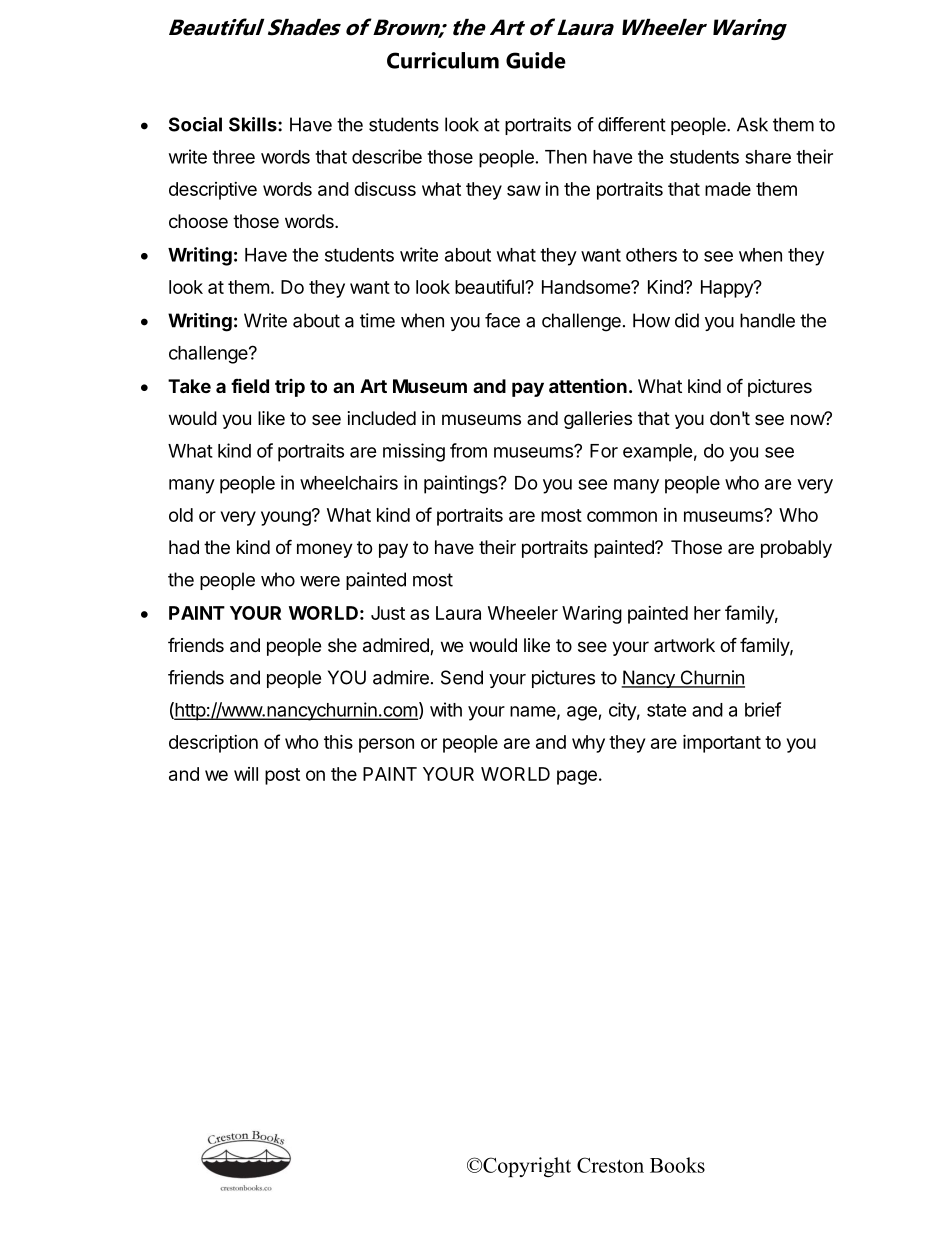 The image size is (952, 1233). Describe the element at coordinates (722, 743) in the image. I see `important` at that location.
